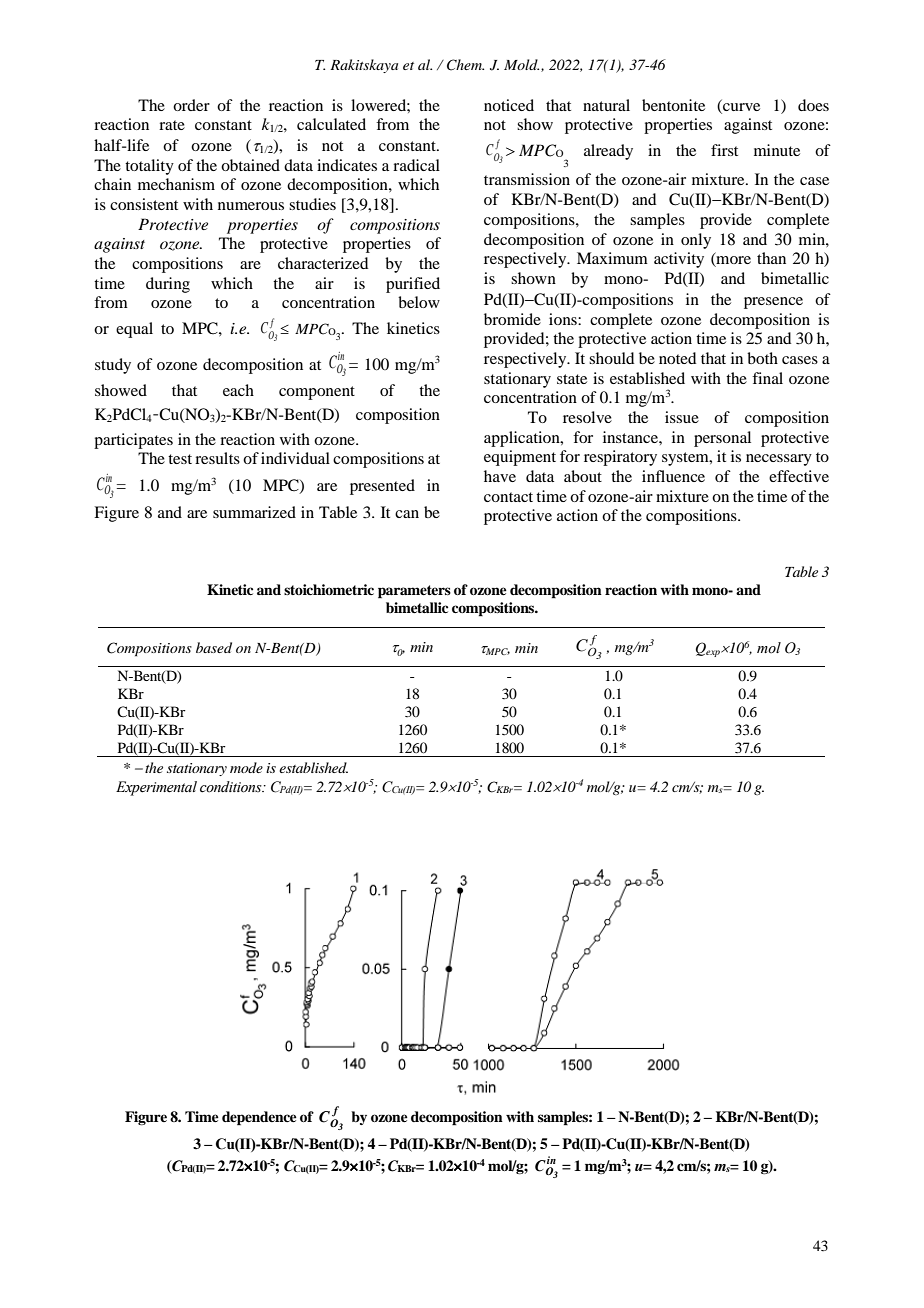 This screenshot has height=1308, width=924. What do you see at coordinates (762, 358) in the screenshot?
I see `both` at bounding box center [762, 358].
